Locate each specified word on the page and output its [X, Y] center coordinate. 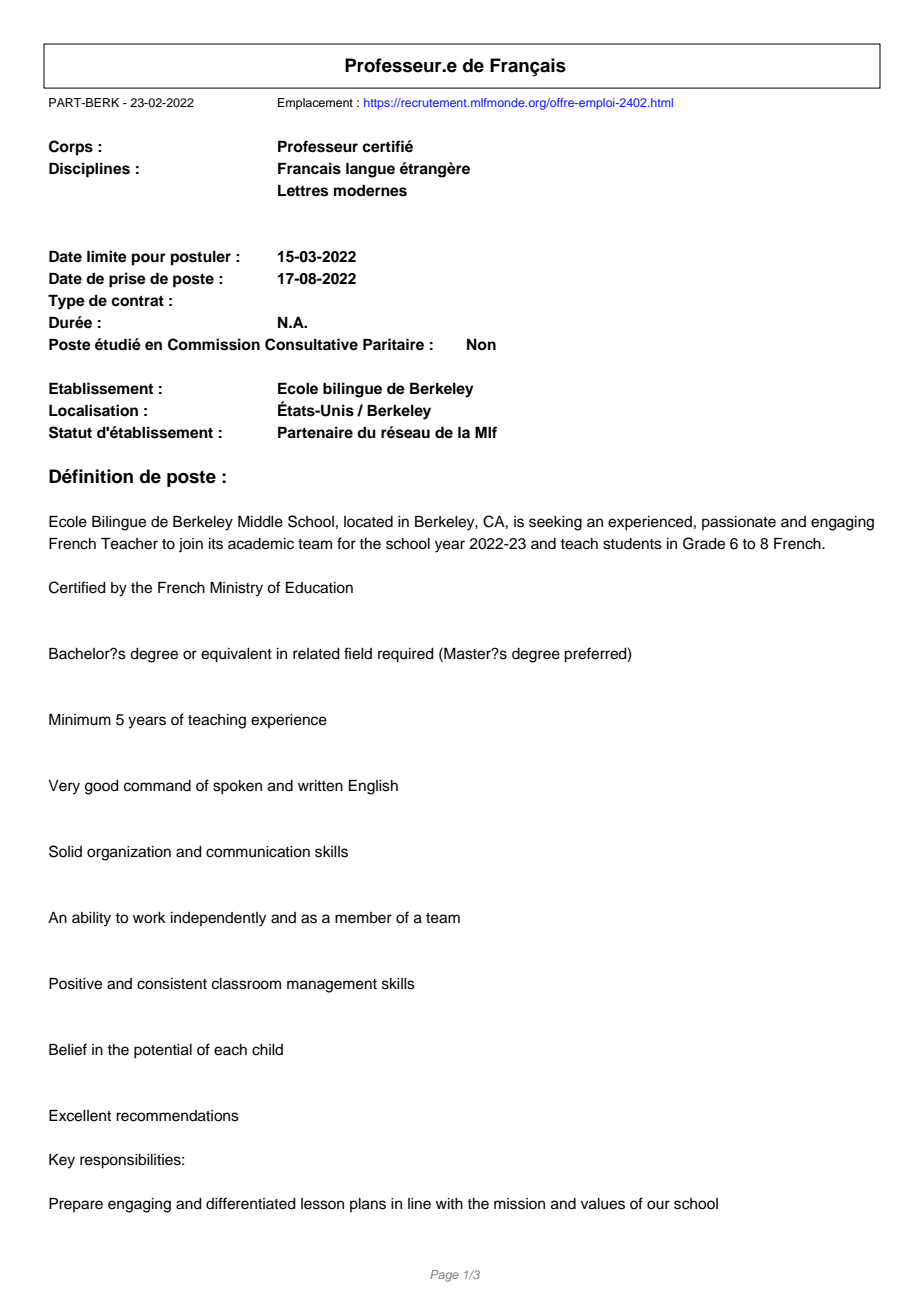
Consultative [311, 344]
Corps [71, 148]
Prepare [76, 1205]
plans [368, 1205]
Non [481, 345]
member [363, 918]
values [603, 1204]
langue [370, 170]
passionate [739, 523]
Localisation [93, 410]
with [449, 1203]
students [632, 544]
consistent [172, 984]
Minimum [80, 720]
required [406, 655]
